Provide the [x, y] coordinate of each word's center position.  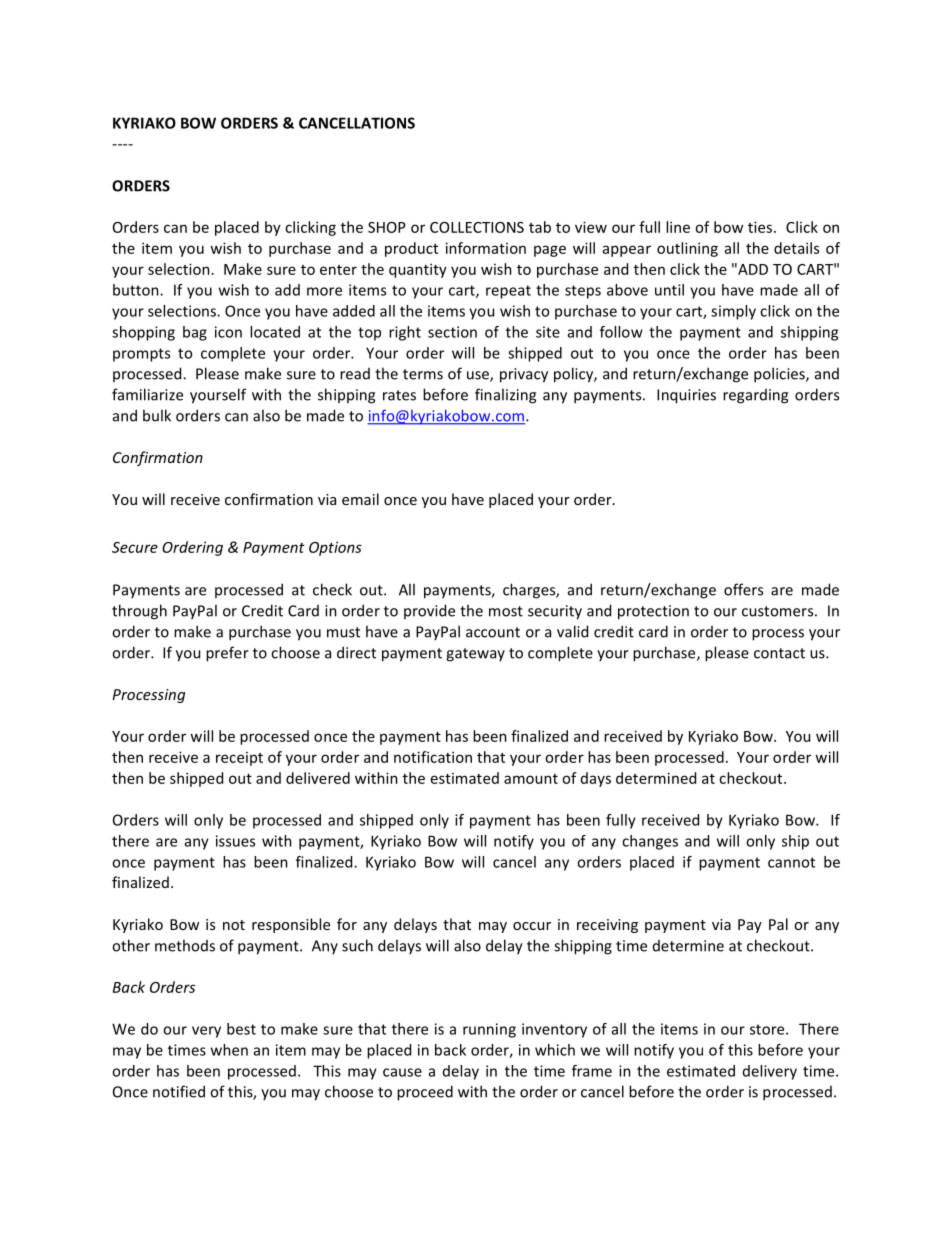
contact [779, 653]
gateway [475, 655]
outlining [687, 249]
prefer [227, 654]
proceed [425, 1093]
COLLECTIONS [477, 227]
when [229, 1050]
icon [228, 332]
